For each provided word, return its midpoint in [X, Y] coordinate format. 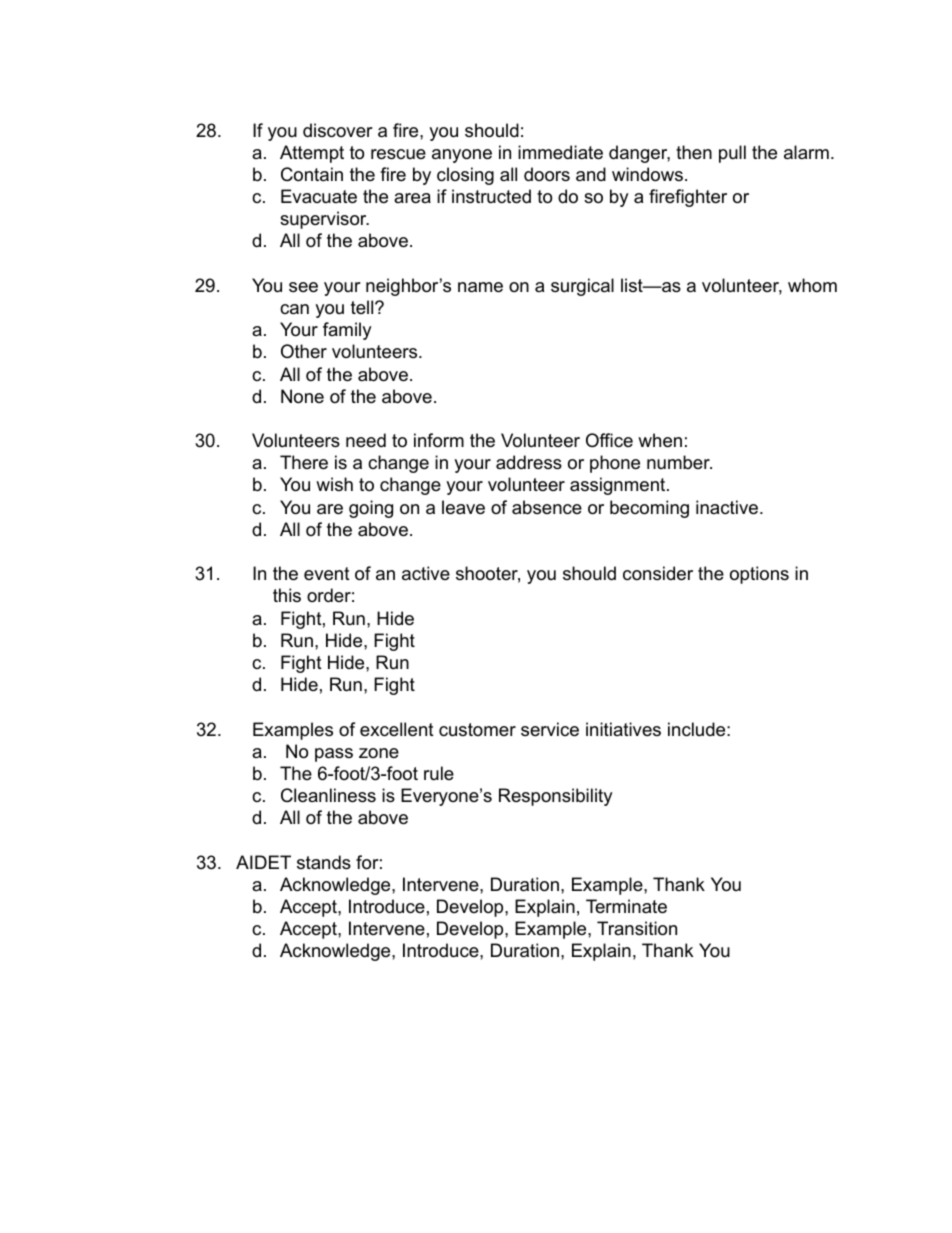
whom [812, 285]
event [327, 574]
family [347, 331]
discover [338, 130]
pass [334, 755]
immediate [560, 152]
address [529, 462]
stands [324, 862]
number [679, 462]
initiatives [623, 729]
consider [658, 573]
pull [732, 154]
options [759, 575]
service [550, 729]
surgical [582, 287]
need [366, 440]
